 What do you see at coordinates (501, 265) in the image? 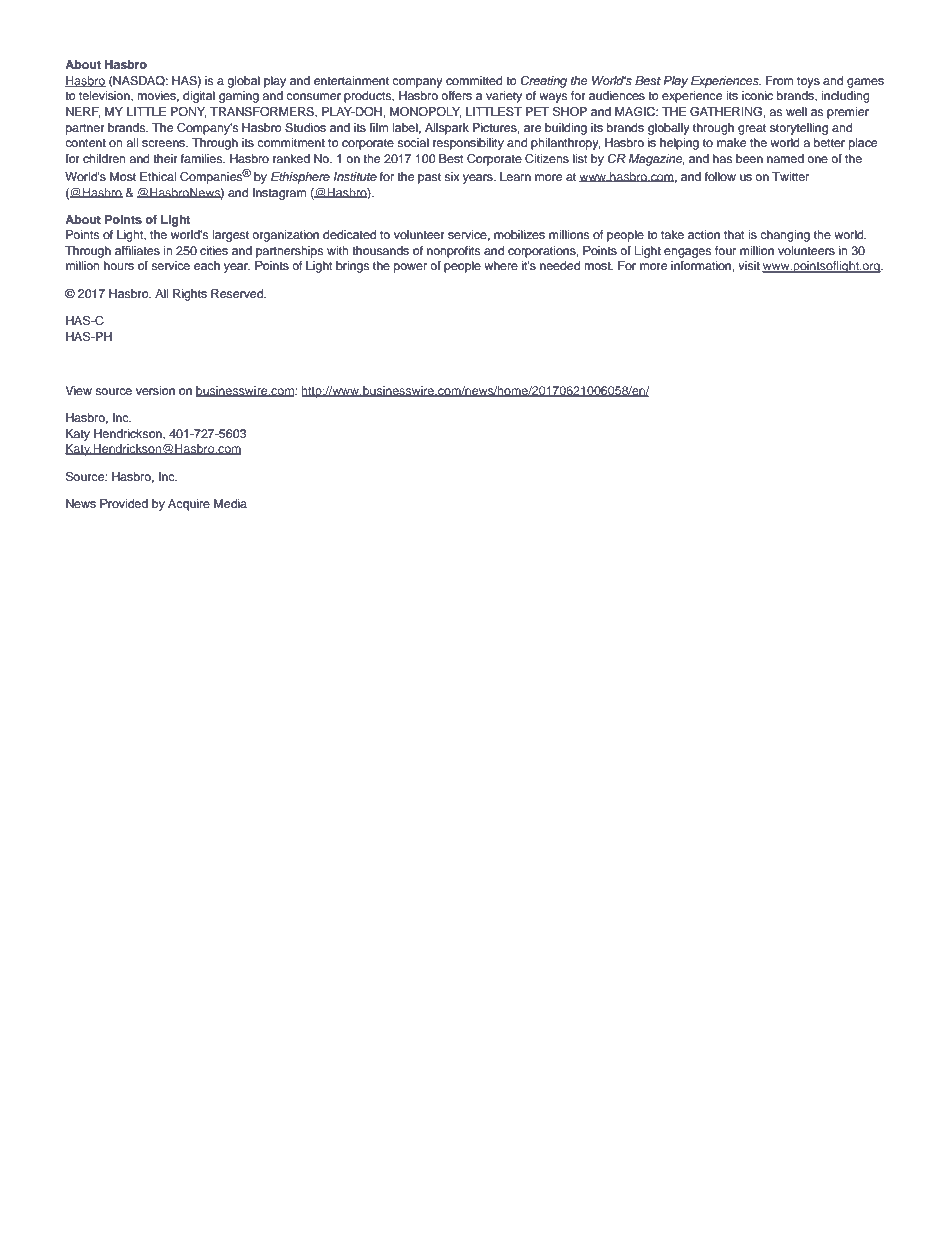
I see `where` at bounding box center [501, 265].
